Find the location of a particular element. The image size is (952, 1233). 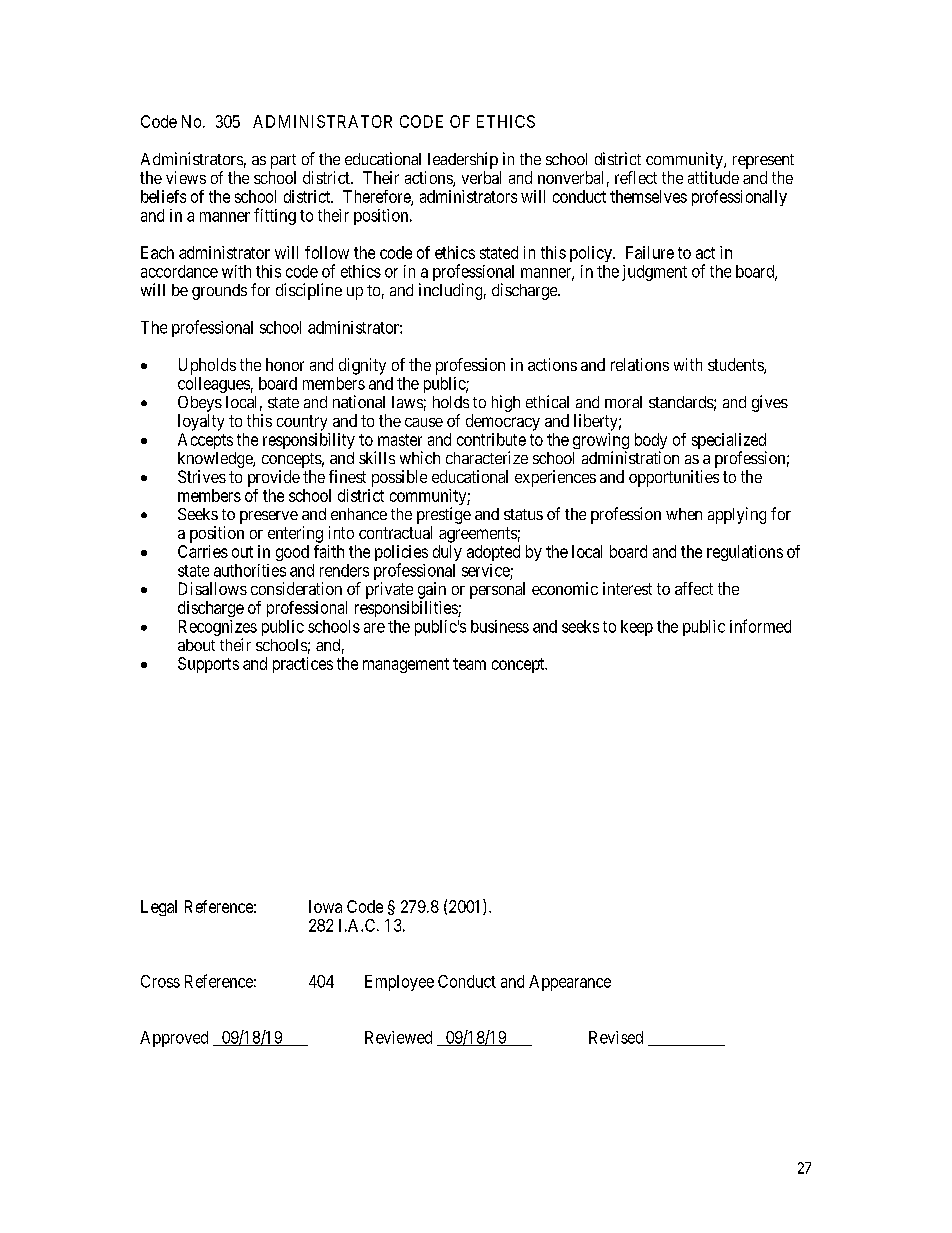

attitude is located at coordinates (713, 177).
